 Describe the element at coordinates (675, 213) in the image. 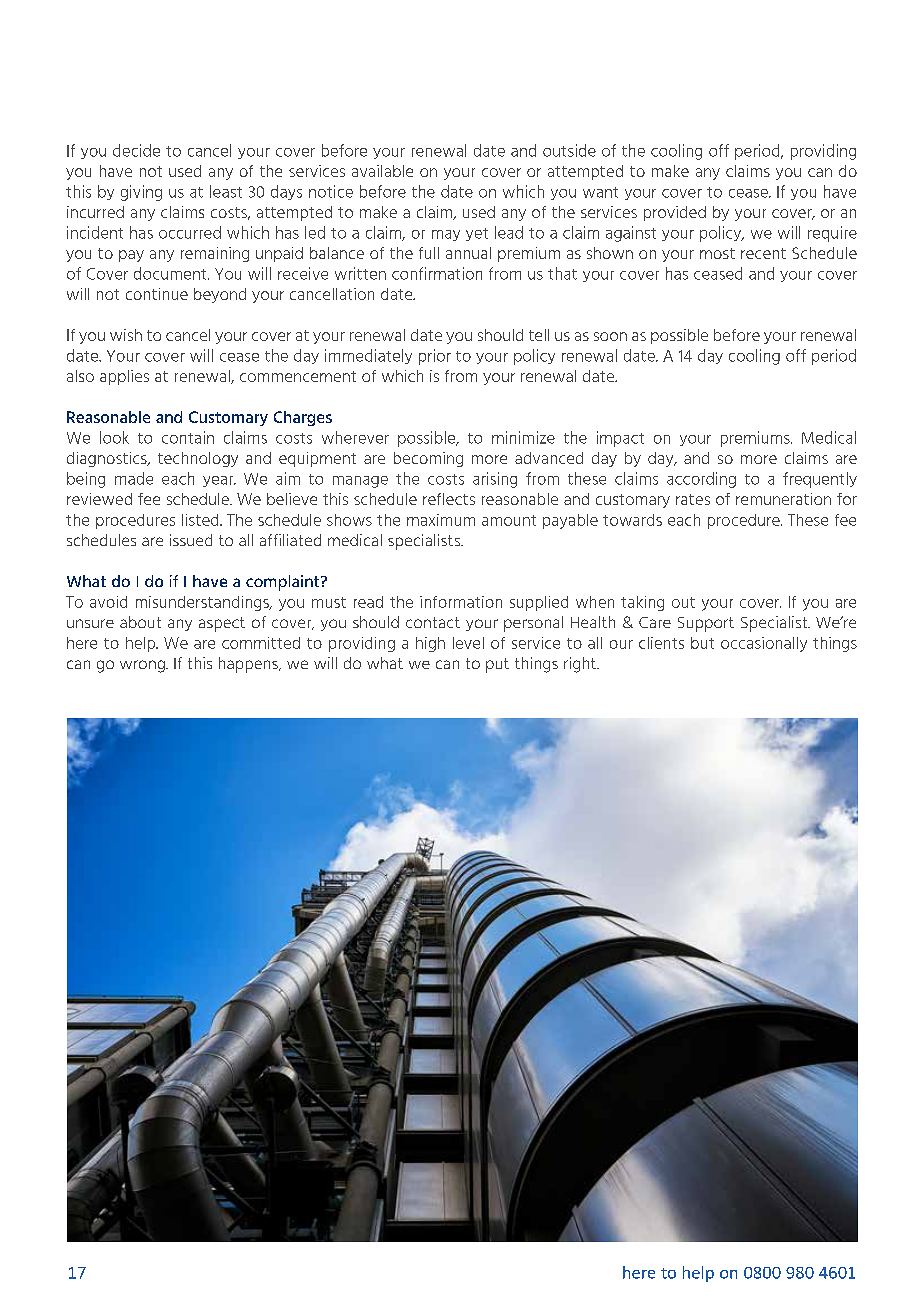

I see `provided` at that location.
